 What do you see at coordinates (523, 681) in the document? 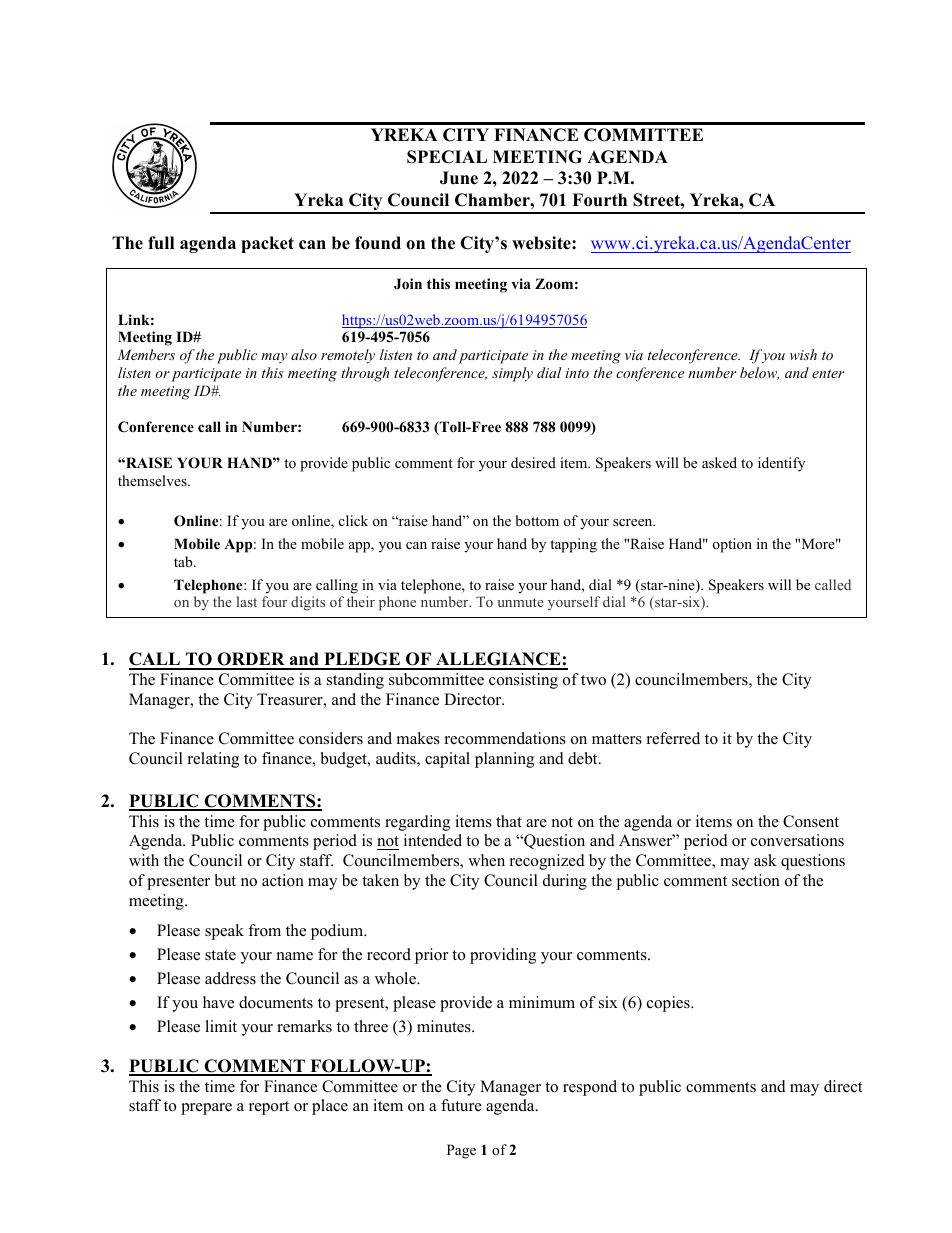
I see `consisting` at bounding box center [523, 681].
